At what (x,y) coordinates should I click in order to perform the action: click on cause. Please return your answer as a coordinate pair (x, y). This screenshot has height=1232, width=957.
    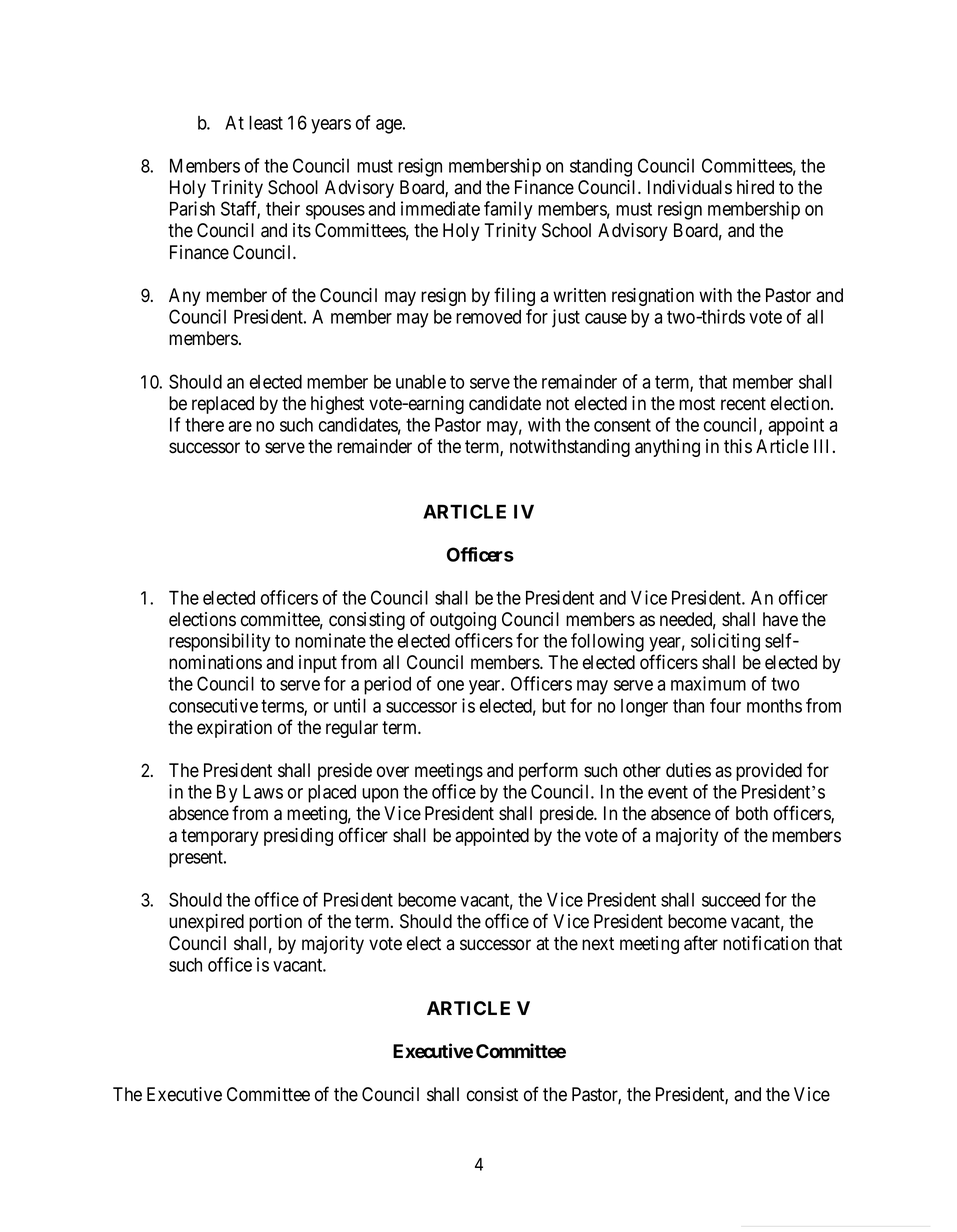
    Looking at the image, I should click on (606, 318).
